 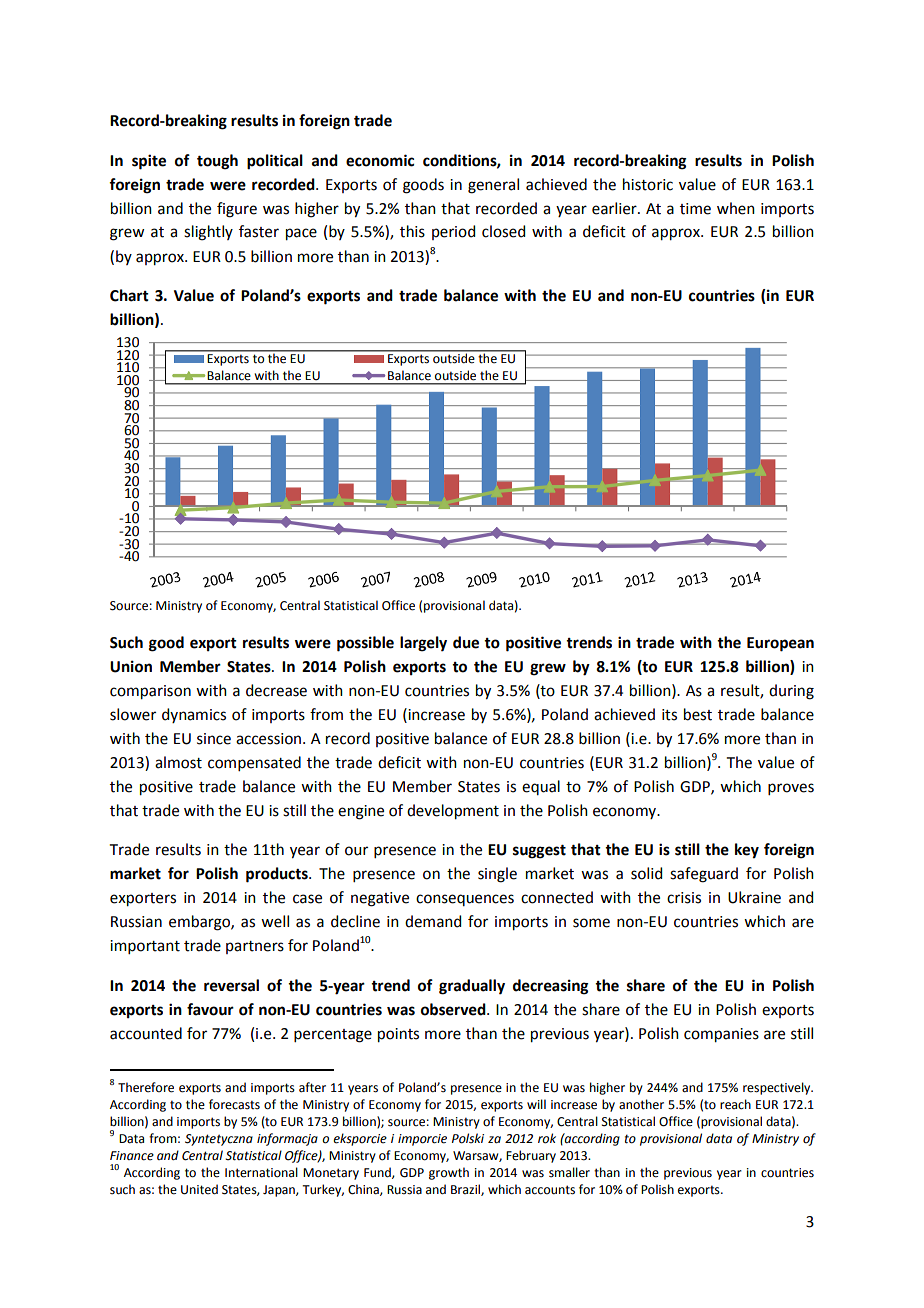 What do you see at coordinates (194, 715) in the image?
I see `dynamics` at bounding box center [194, 715].
